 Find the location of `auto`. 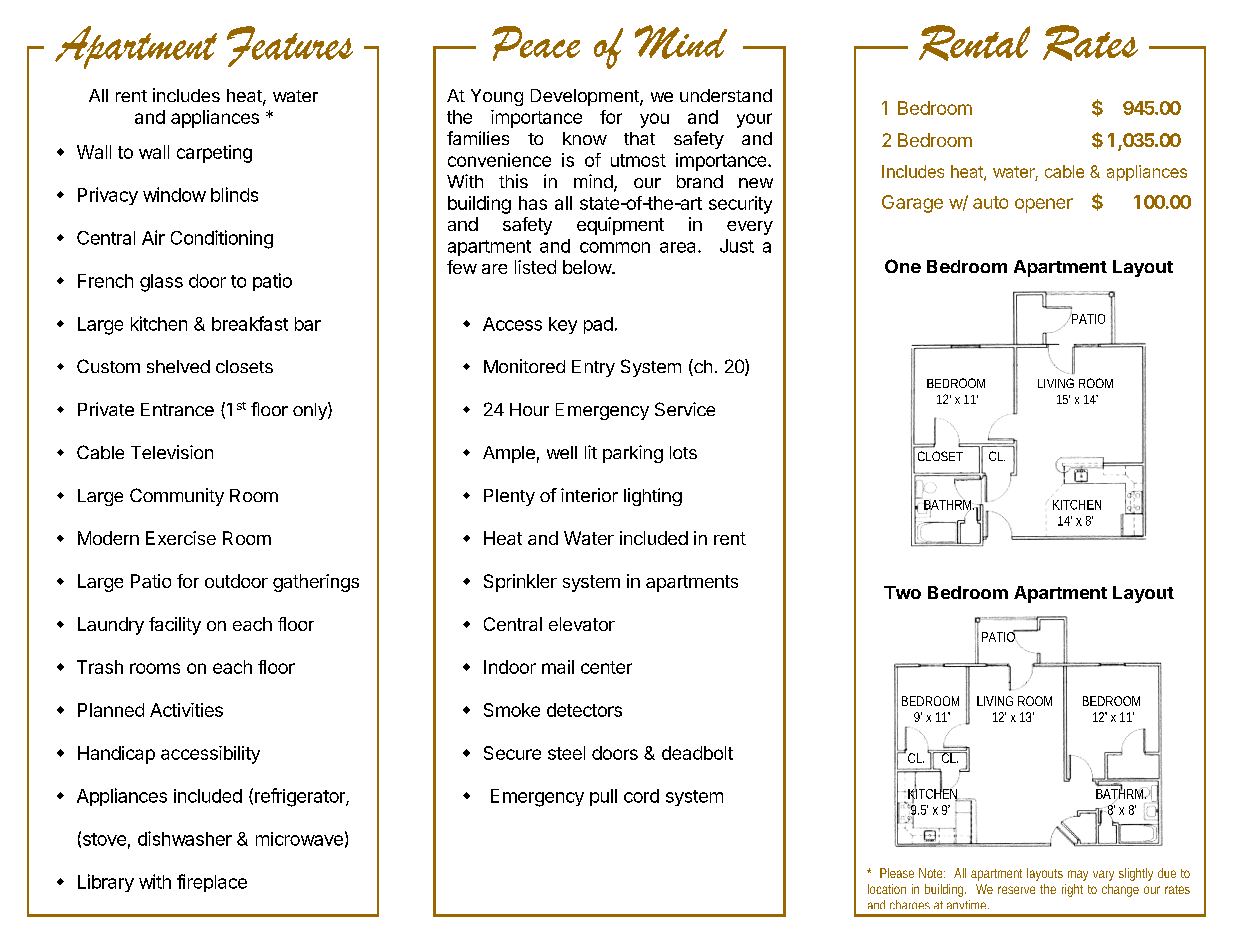

auto is located at coordinates (990, 202).
